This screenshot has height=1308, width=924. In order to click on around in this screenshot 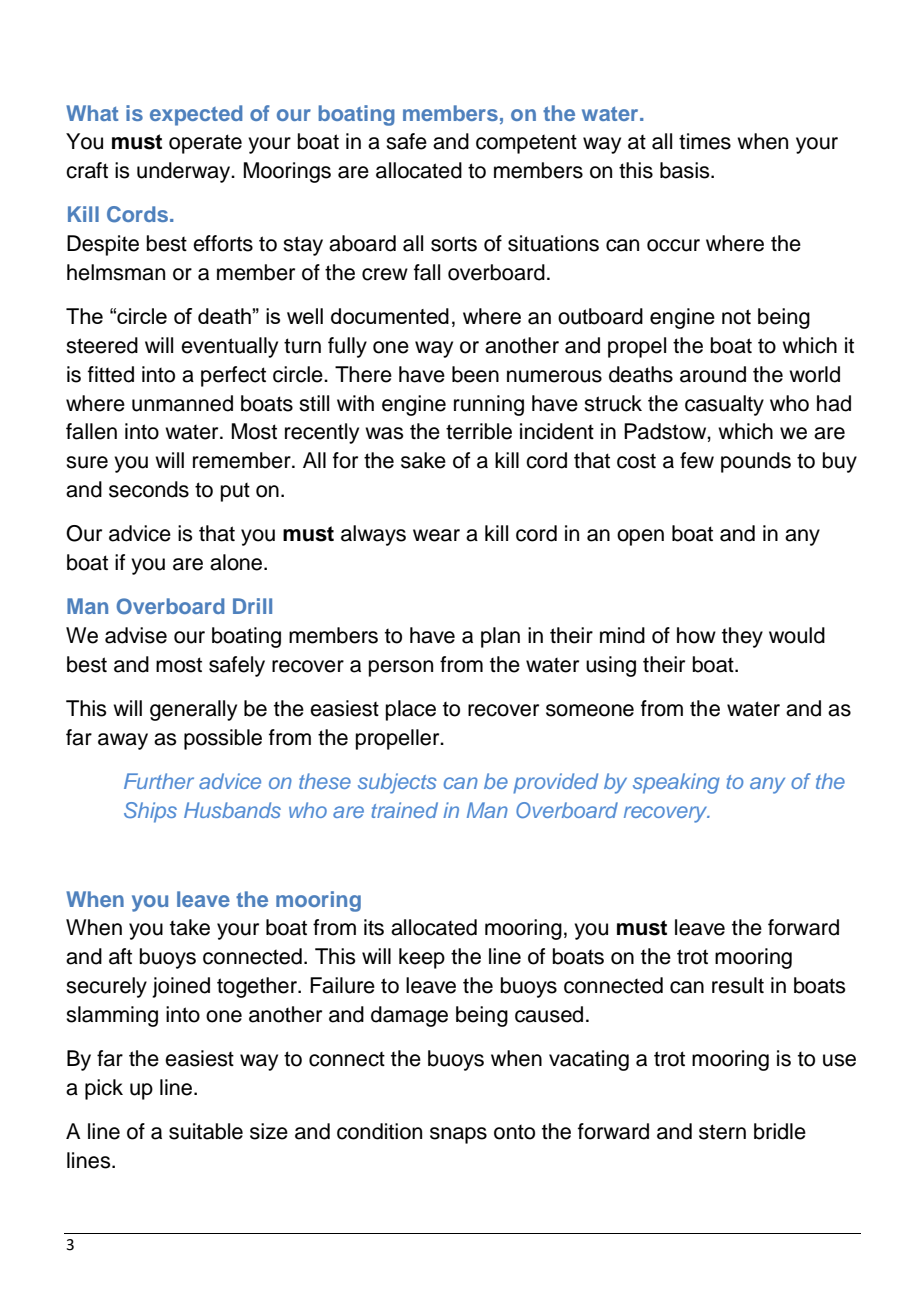, I will do `click(713, 374)`.
